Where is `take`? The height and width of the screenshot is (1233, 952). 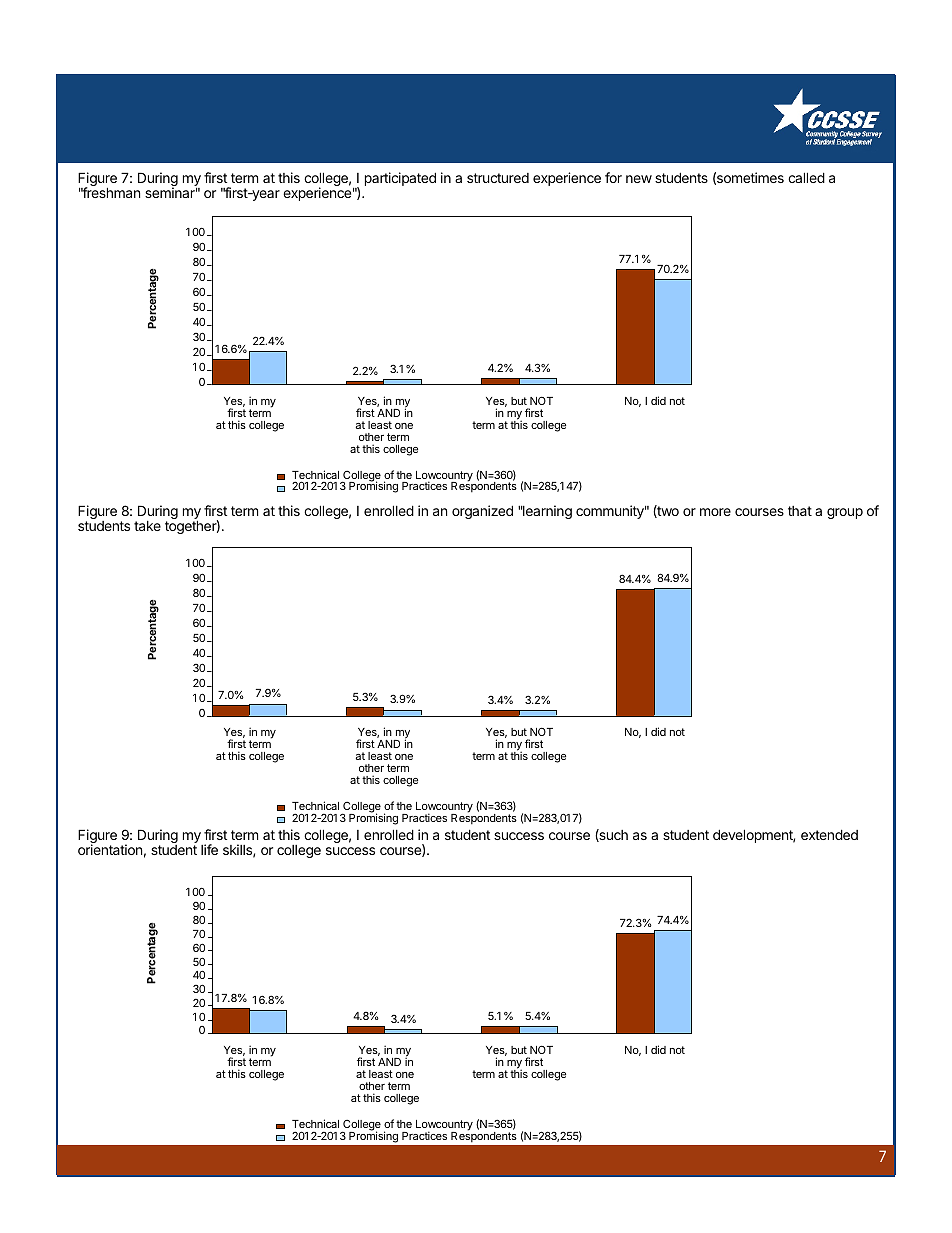
take is located at coordinates (147, 526).
